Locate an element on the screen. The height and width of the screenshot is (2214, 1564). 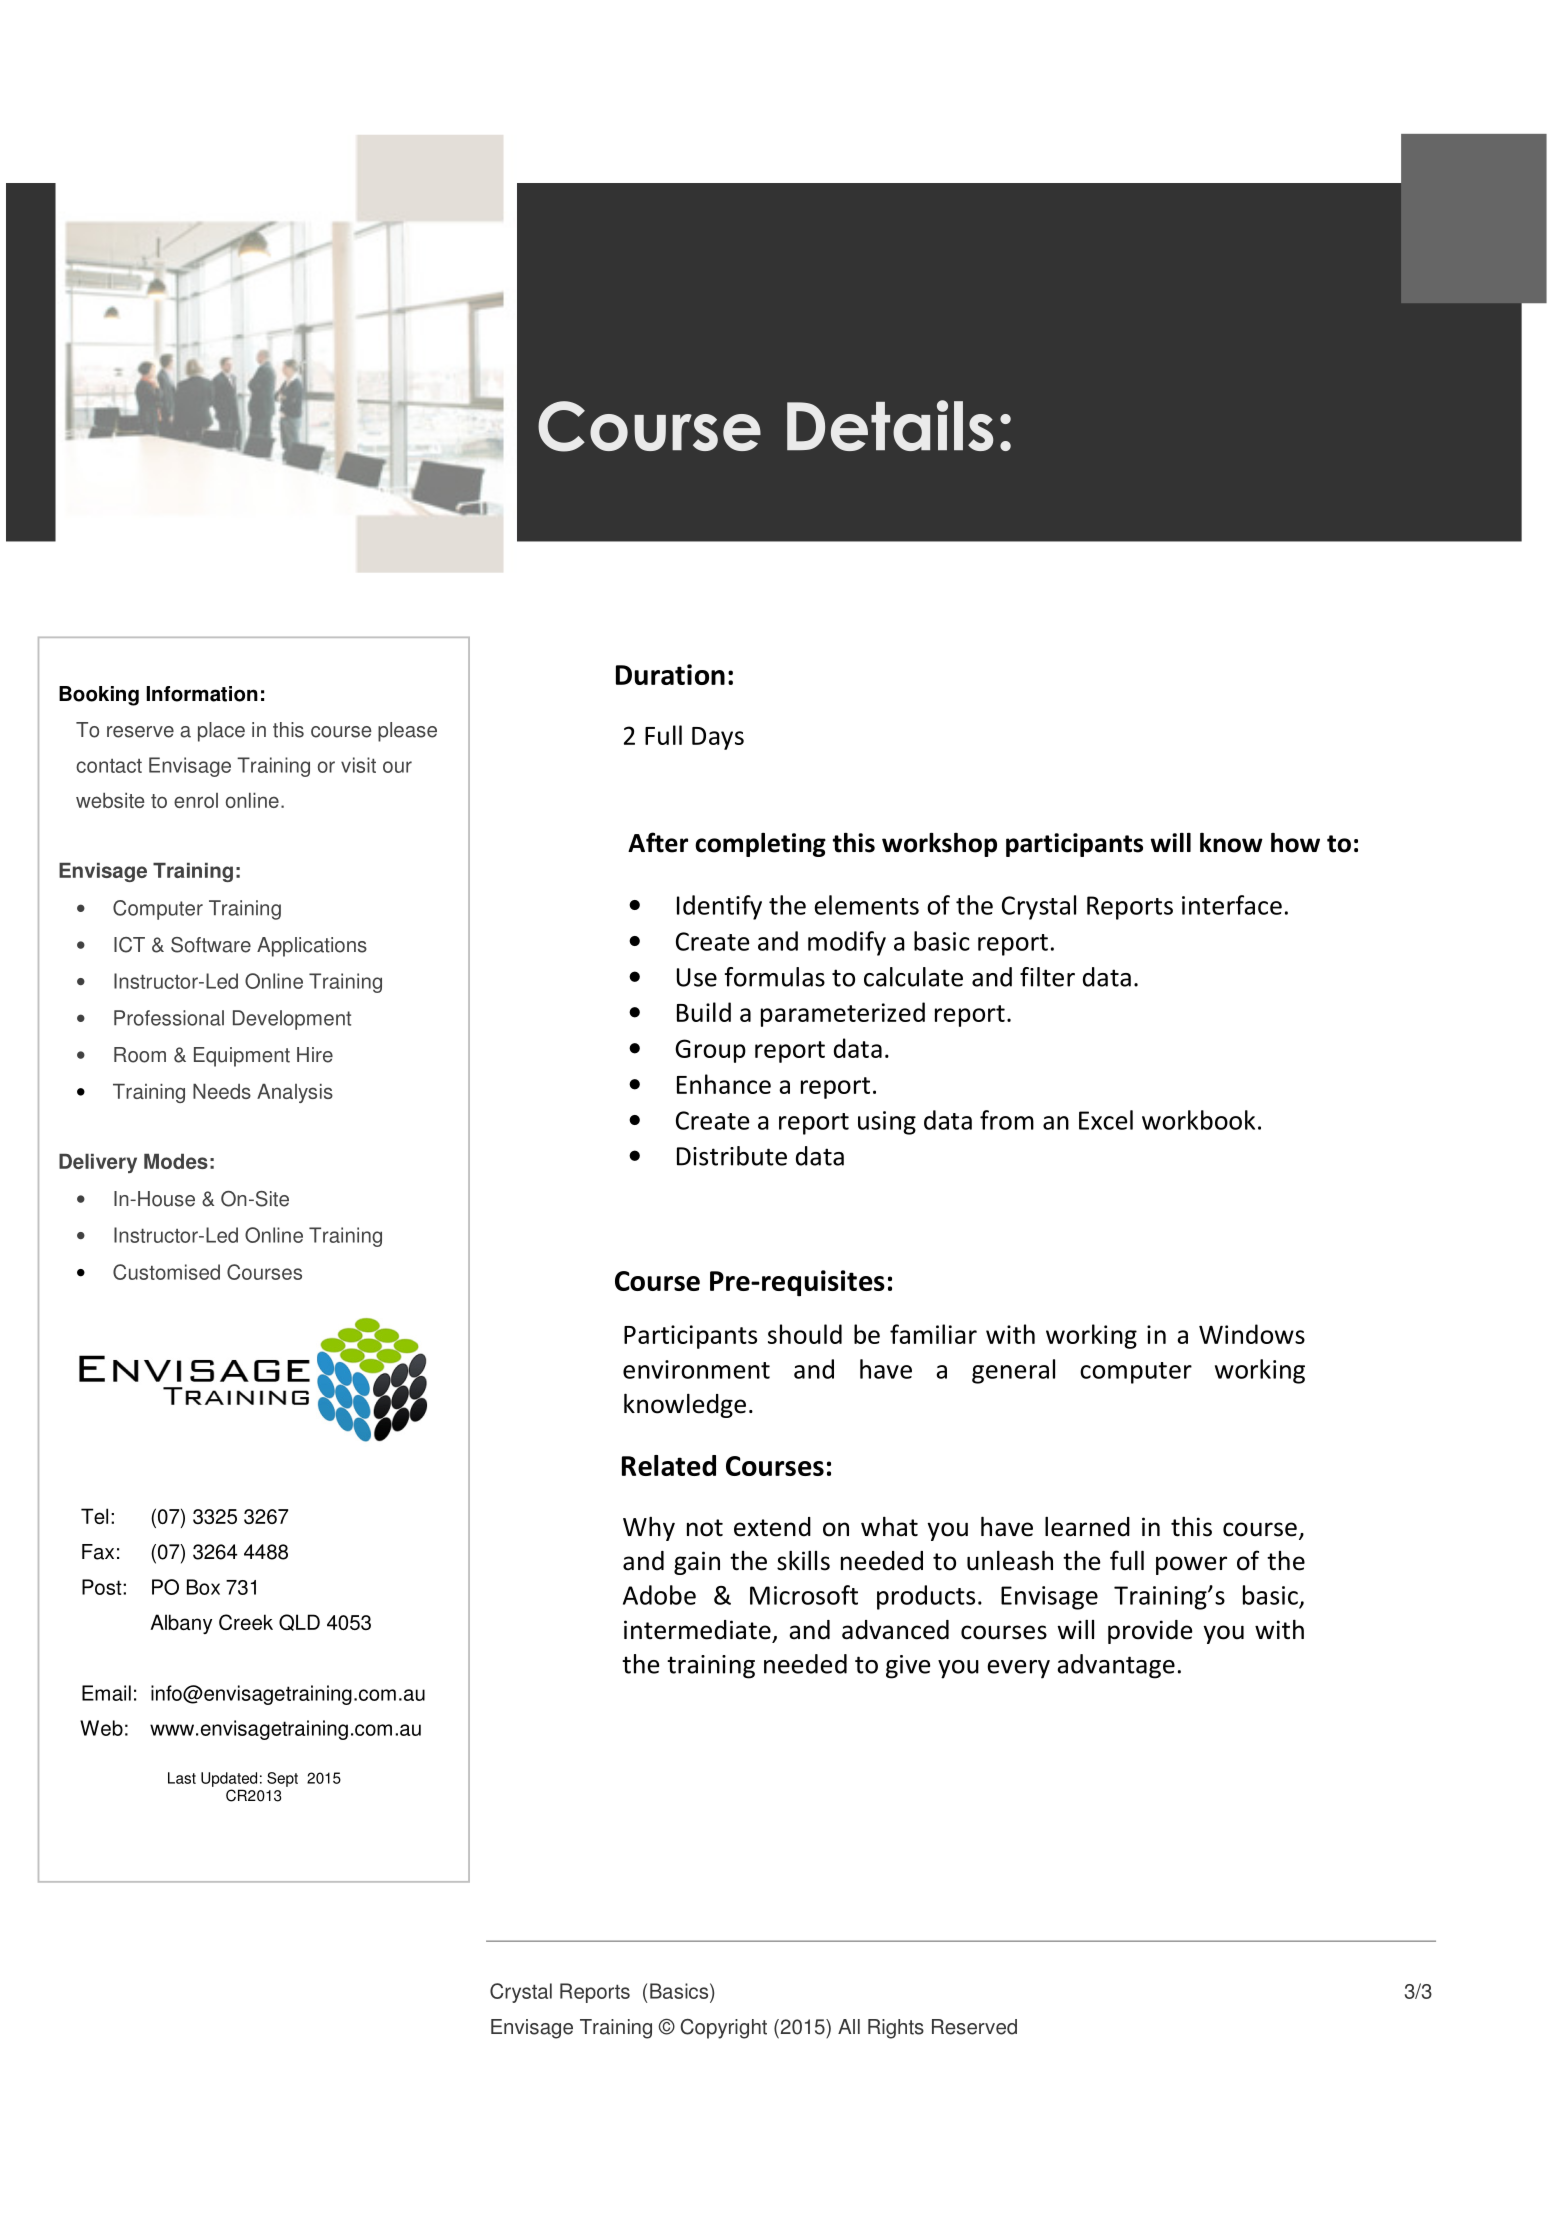
Booking is located at coordinates (99, 696).
